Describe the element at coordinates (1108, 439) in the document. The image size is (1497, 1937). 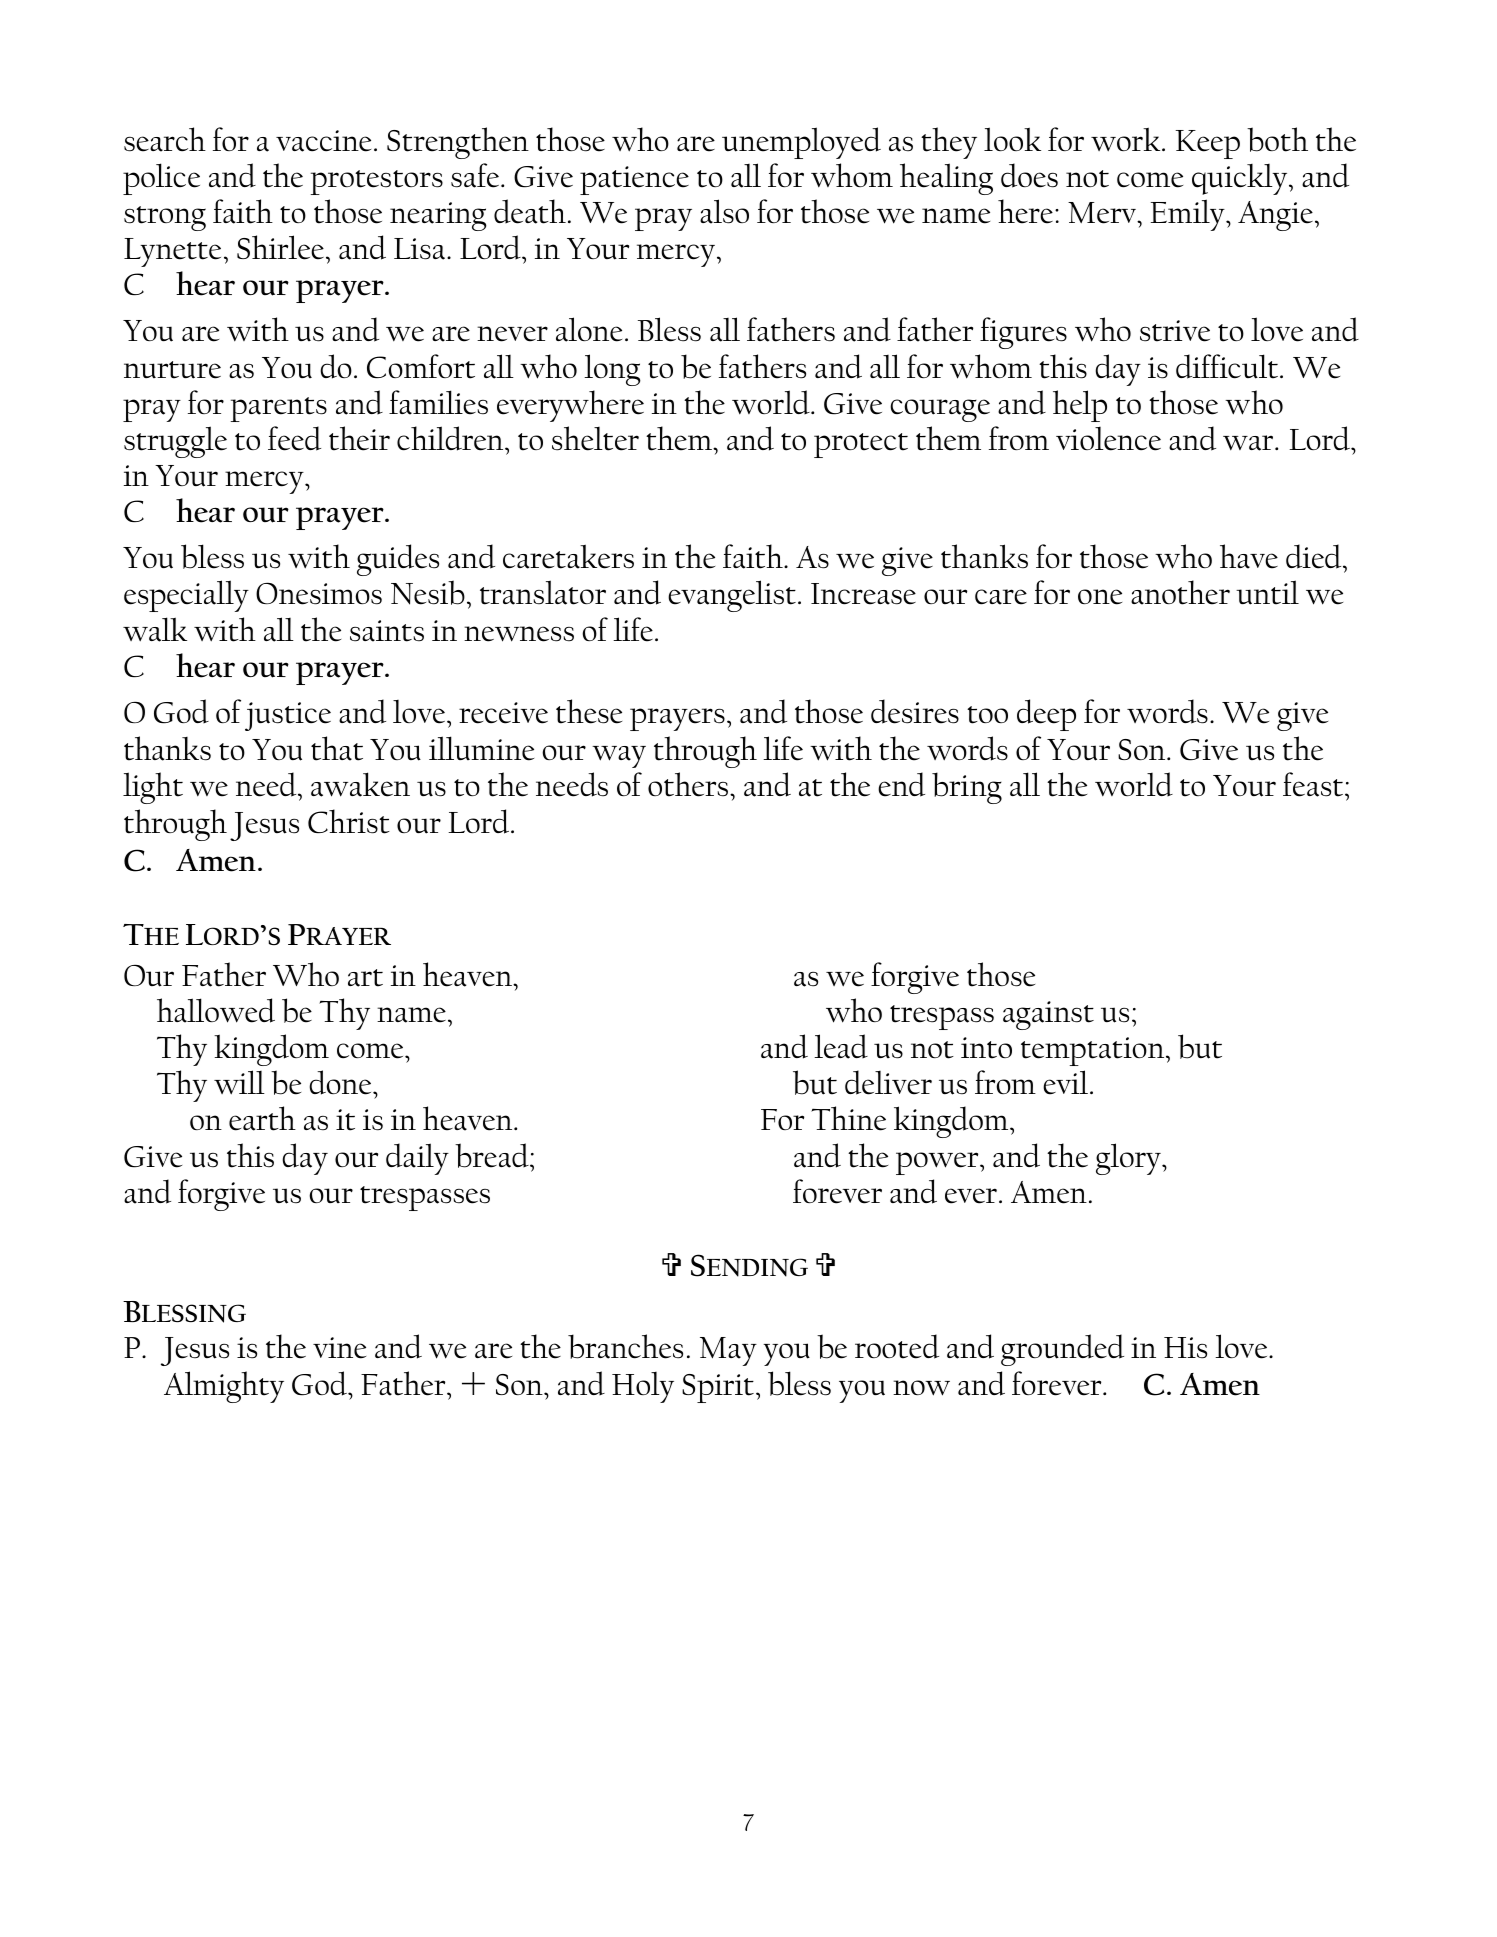
I see `violence` at that location.
